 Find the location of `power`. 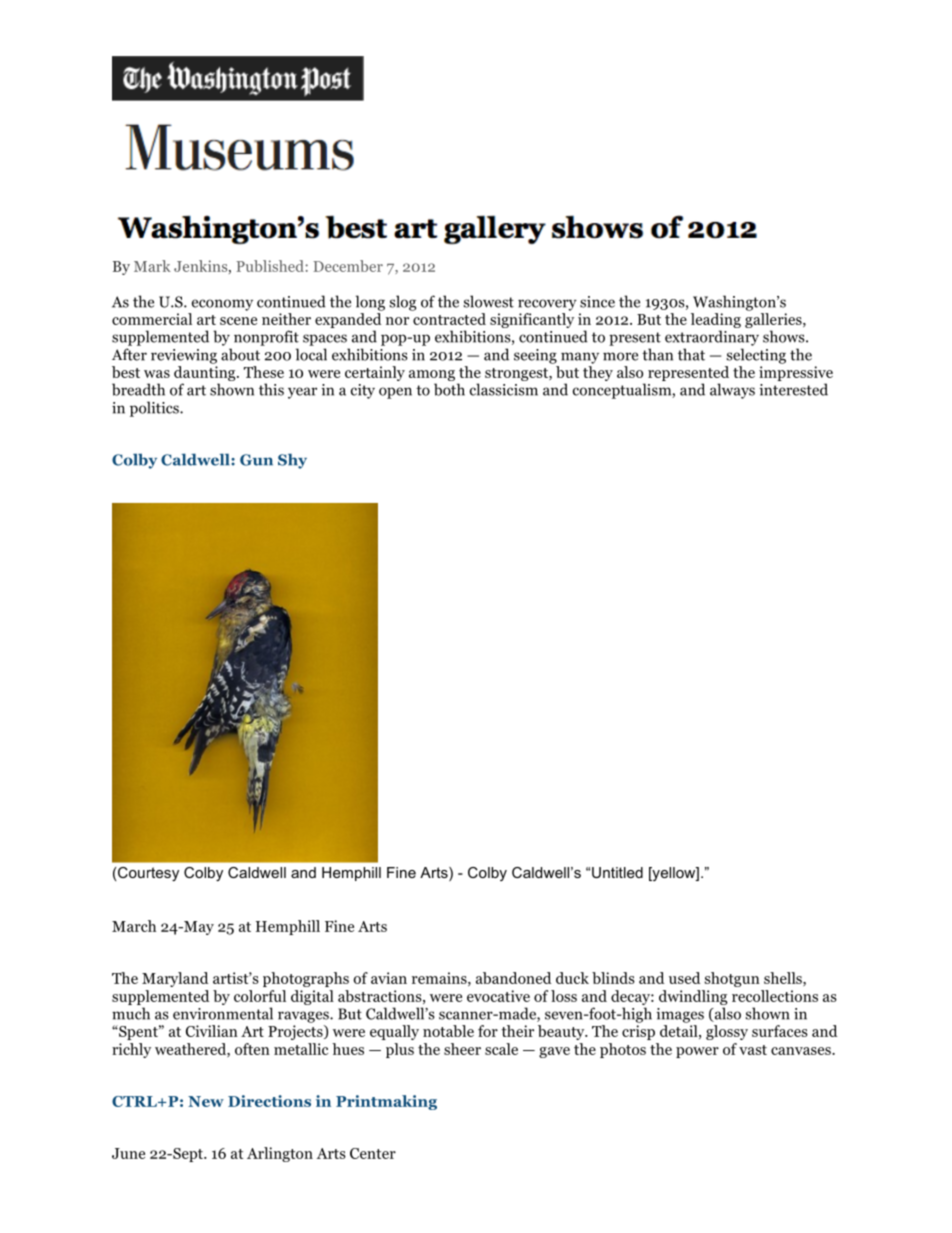

power is located at coordinates (697, 1052).
